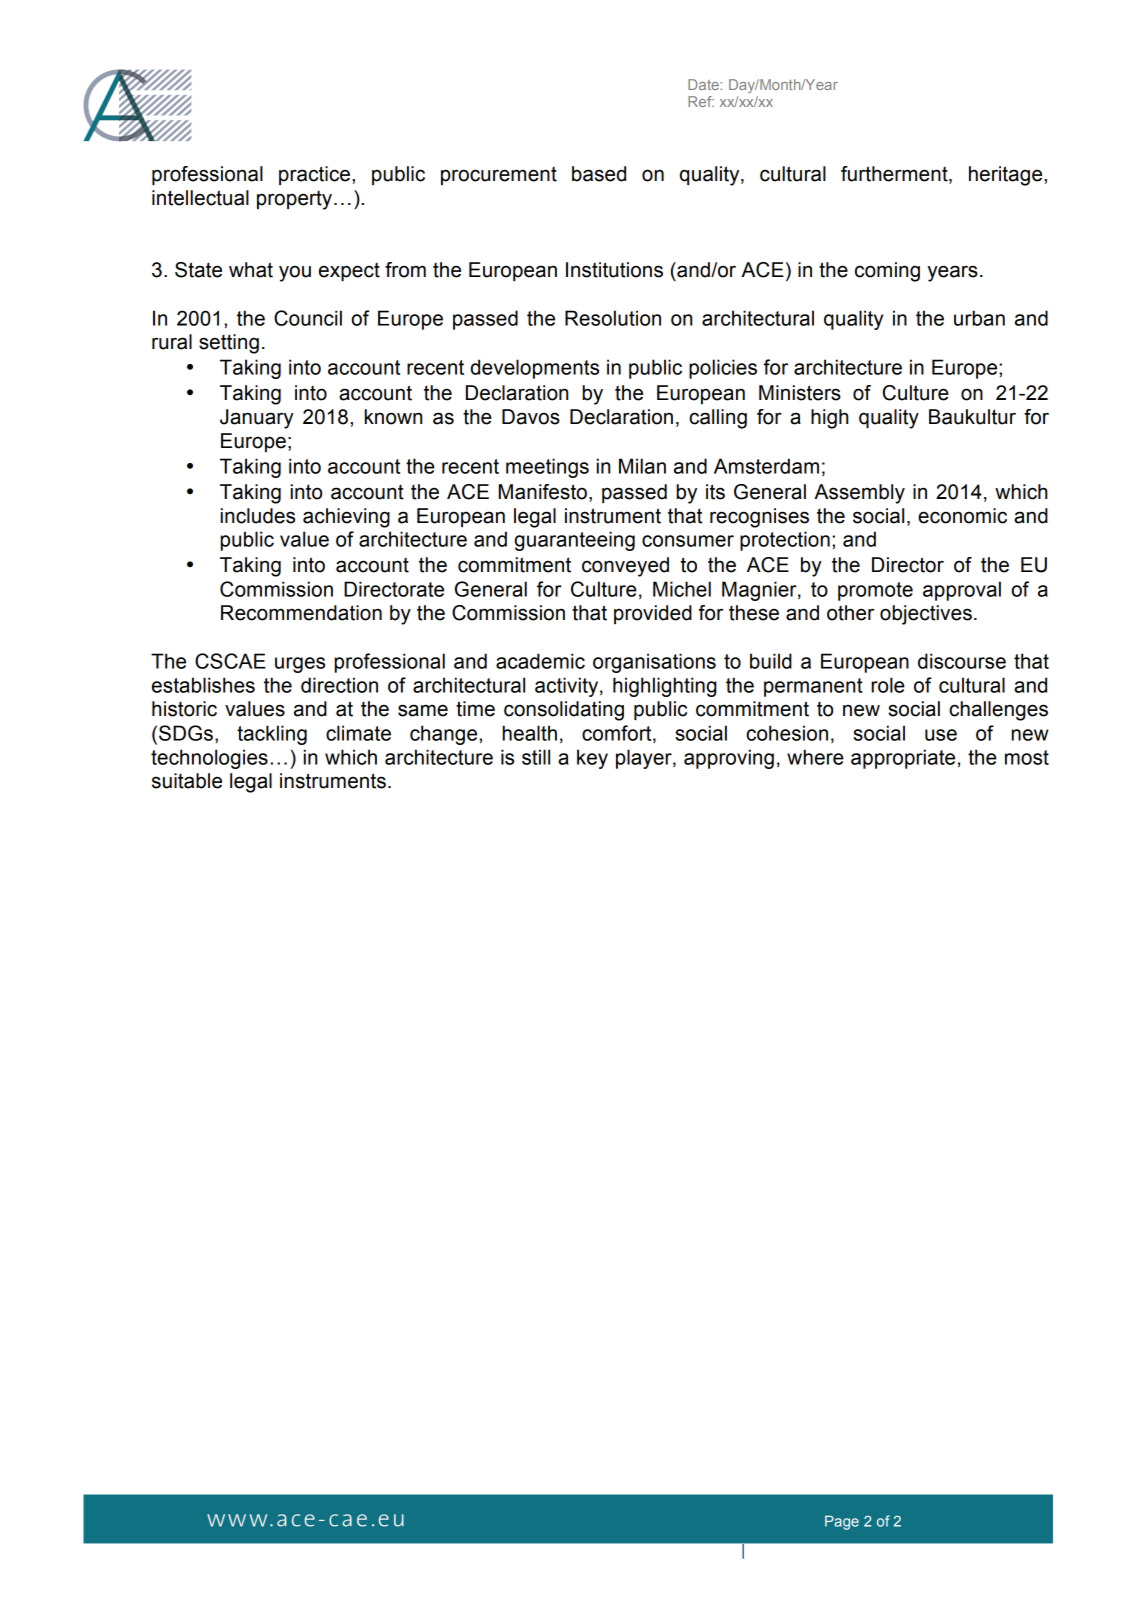 The height and width of the page is (1598, 1129). I want to click on key, so click(592, 759).
